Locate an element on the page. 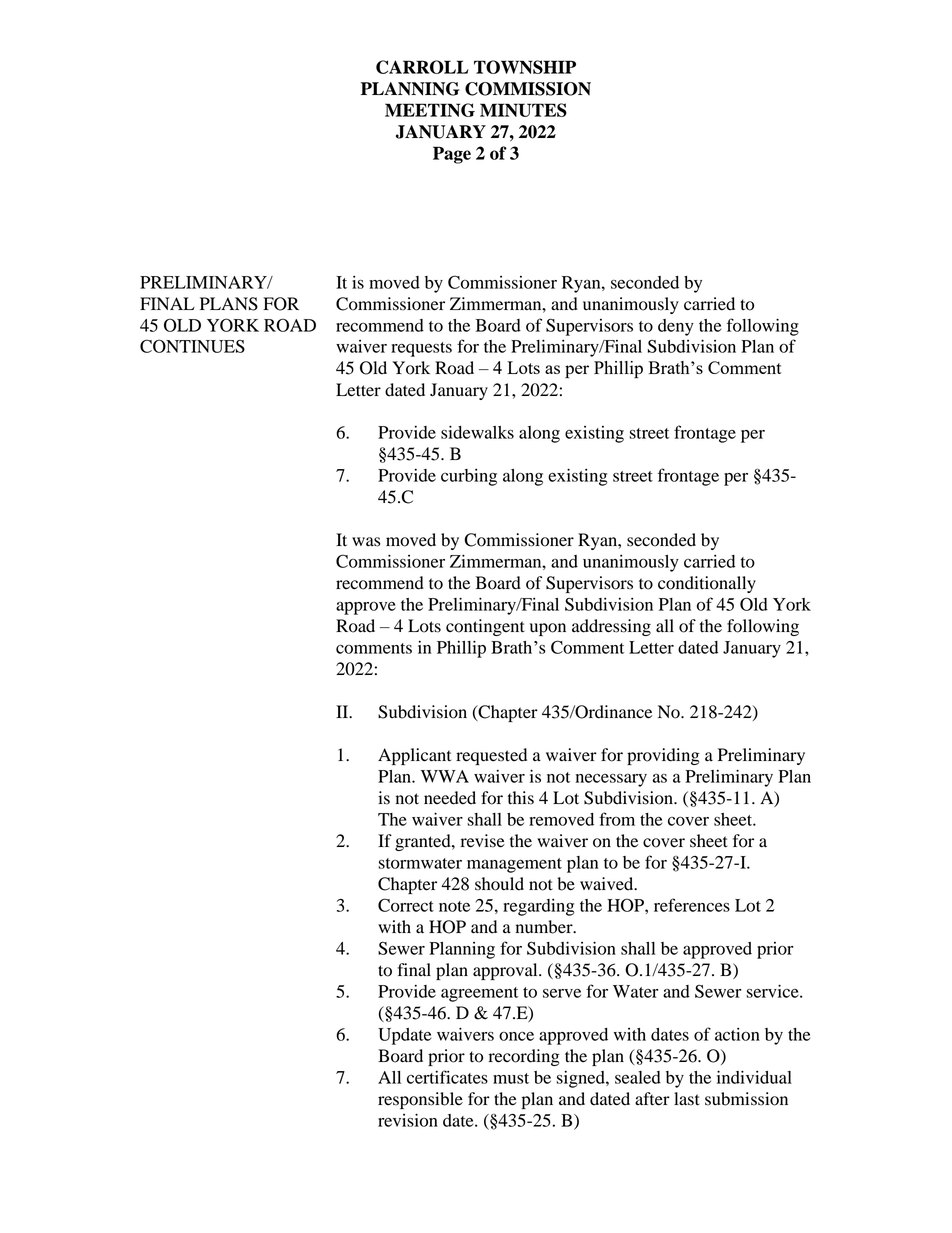  MINUTES is located at coordinates (523, 110).
